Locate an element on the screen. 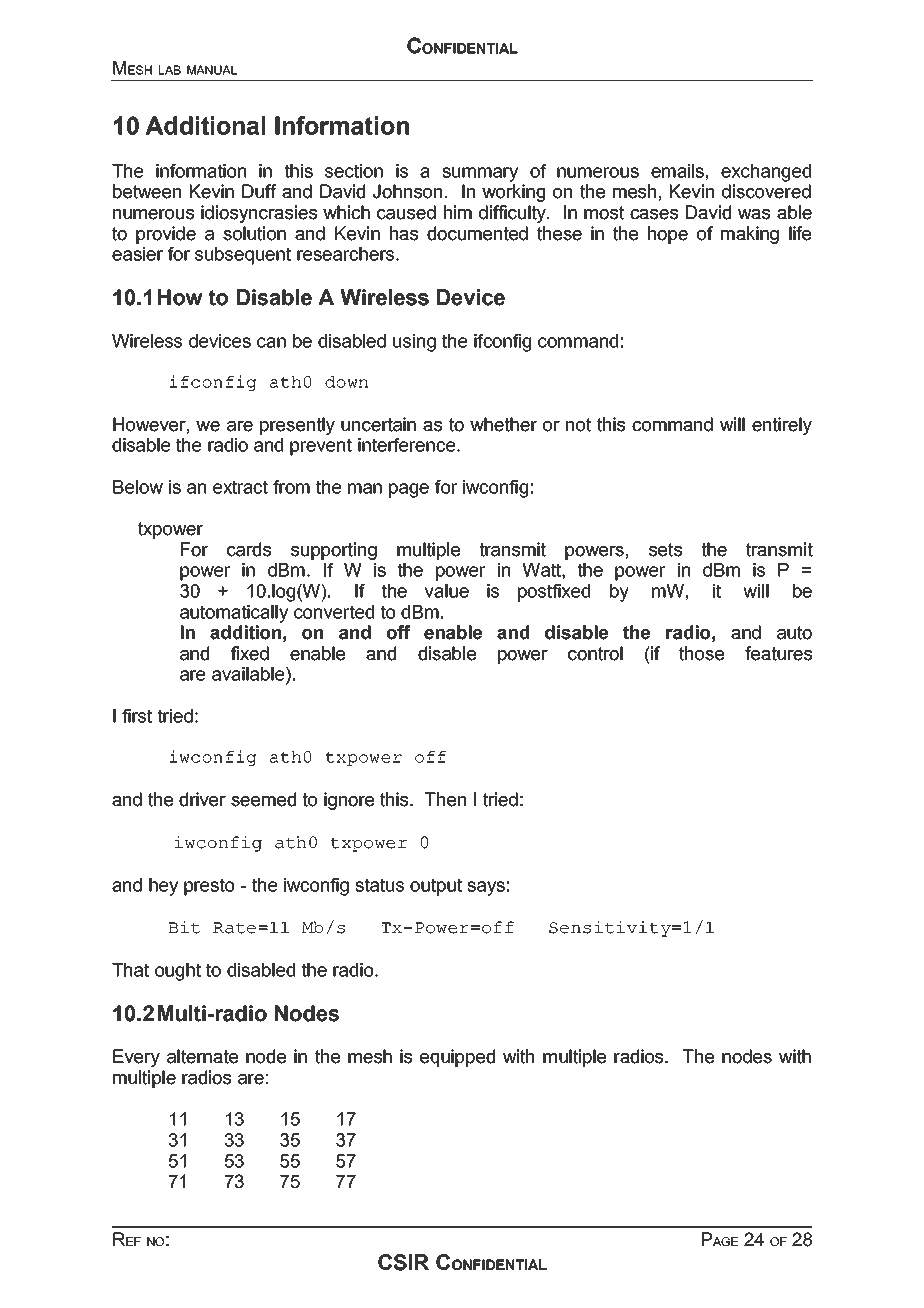 The width and height of the screenshot is (924, 1308). first is located at coordinates (137, 716).
